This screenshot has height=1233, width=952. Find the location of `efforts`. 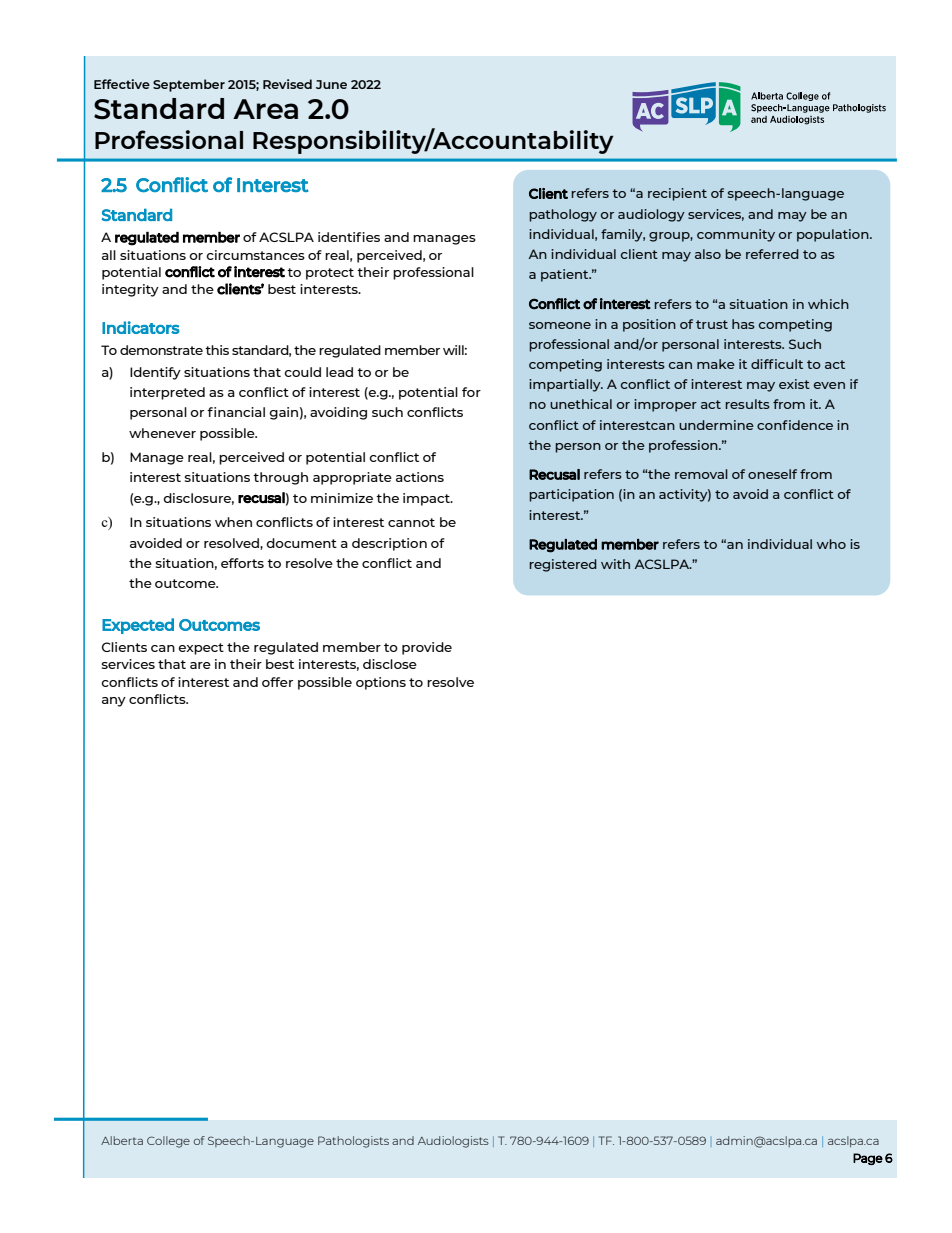

efforts is located at coordinates (242, 563).
